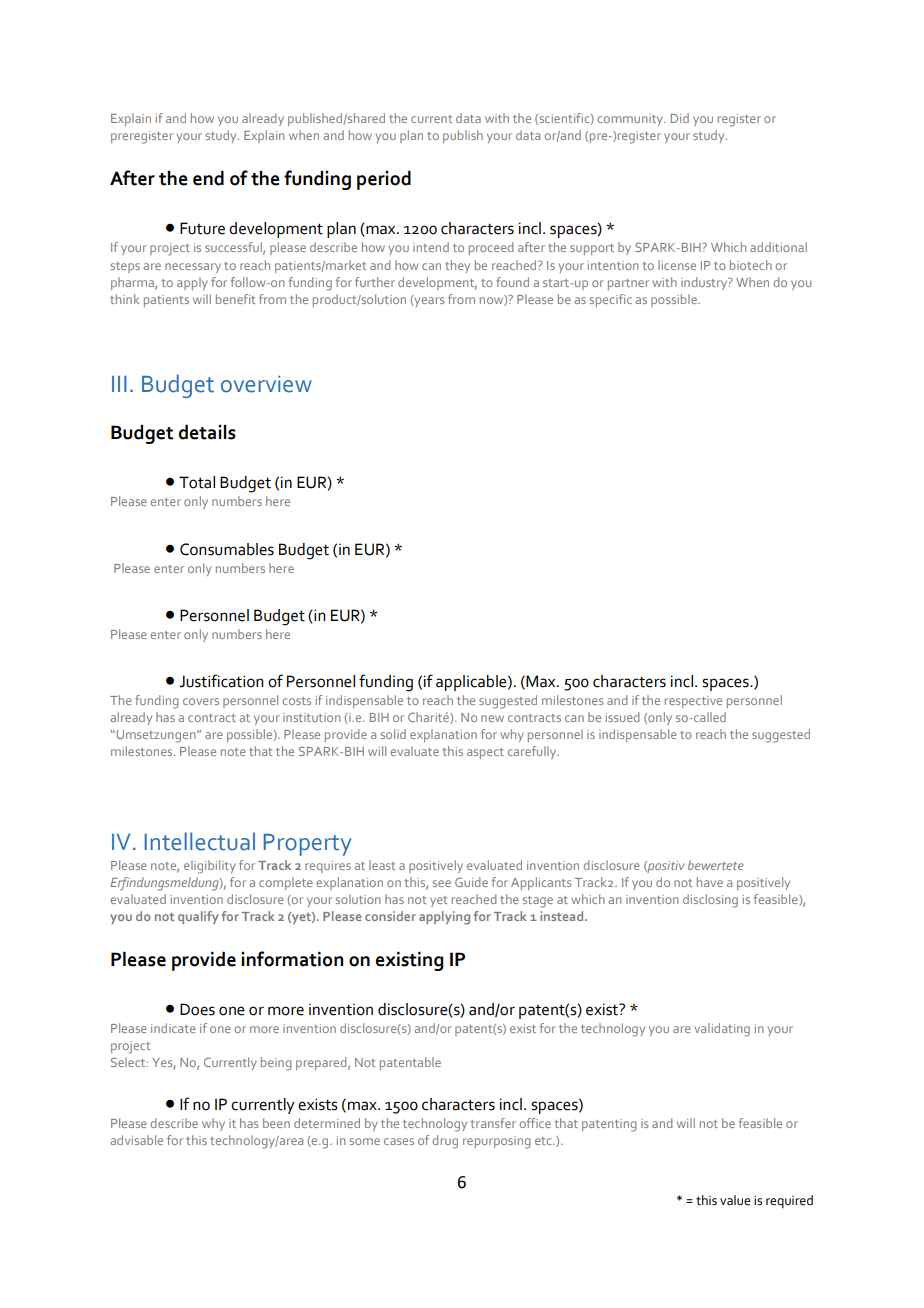  I want to click on Justification, so click(221, 681).
